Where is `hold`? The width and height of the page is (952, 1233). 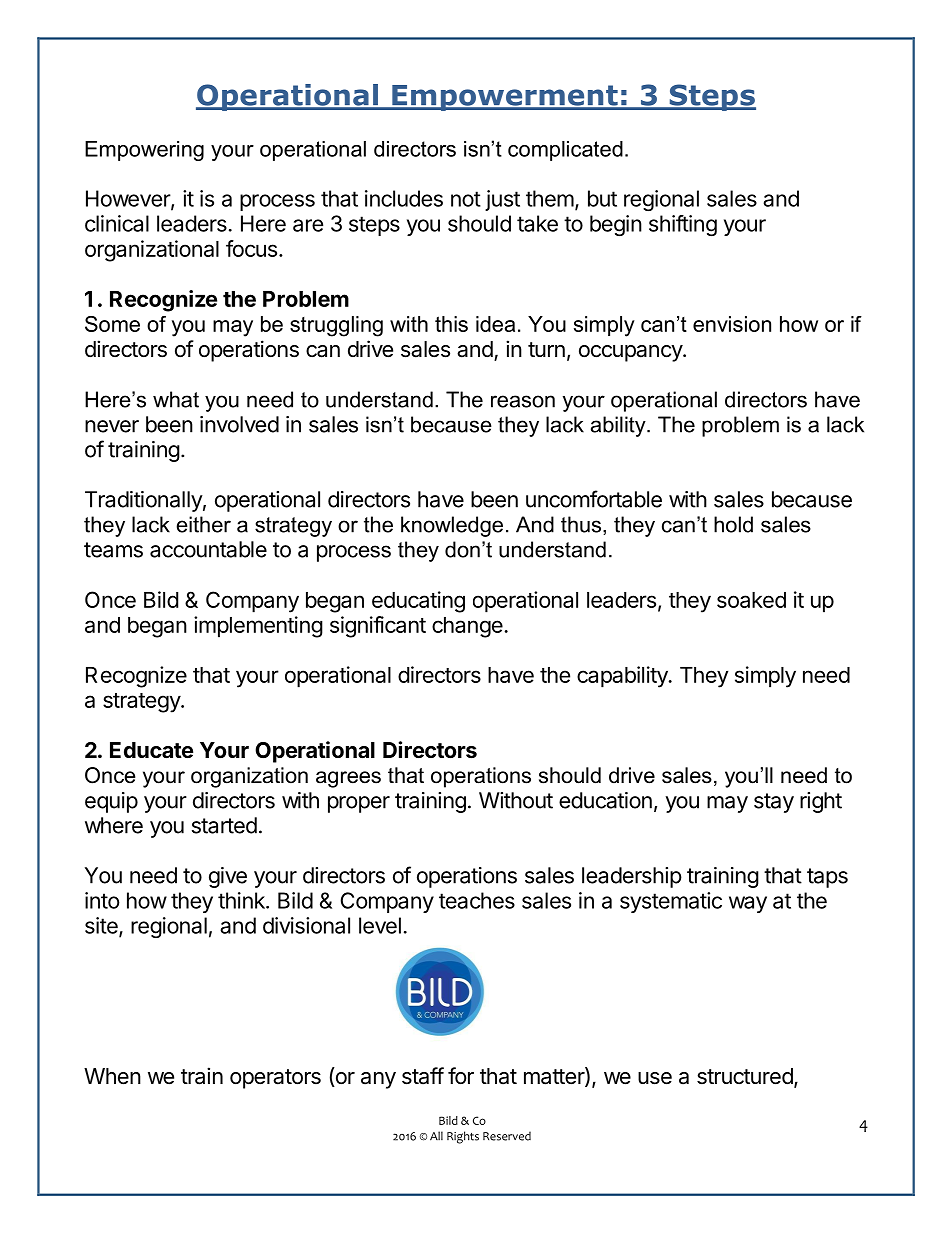 hold is located at coordinates (733, 524).
